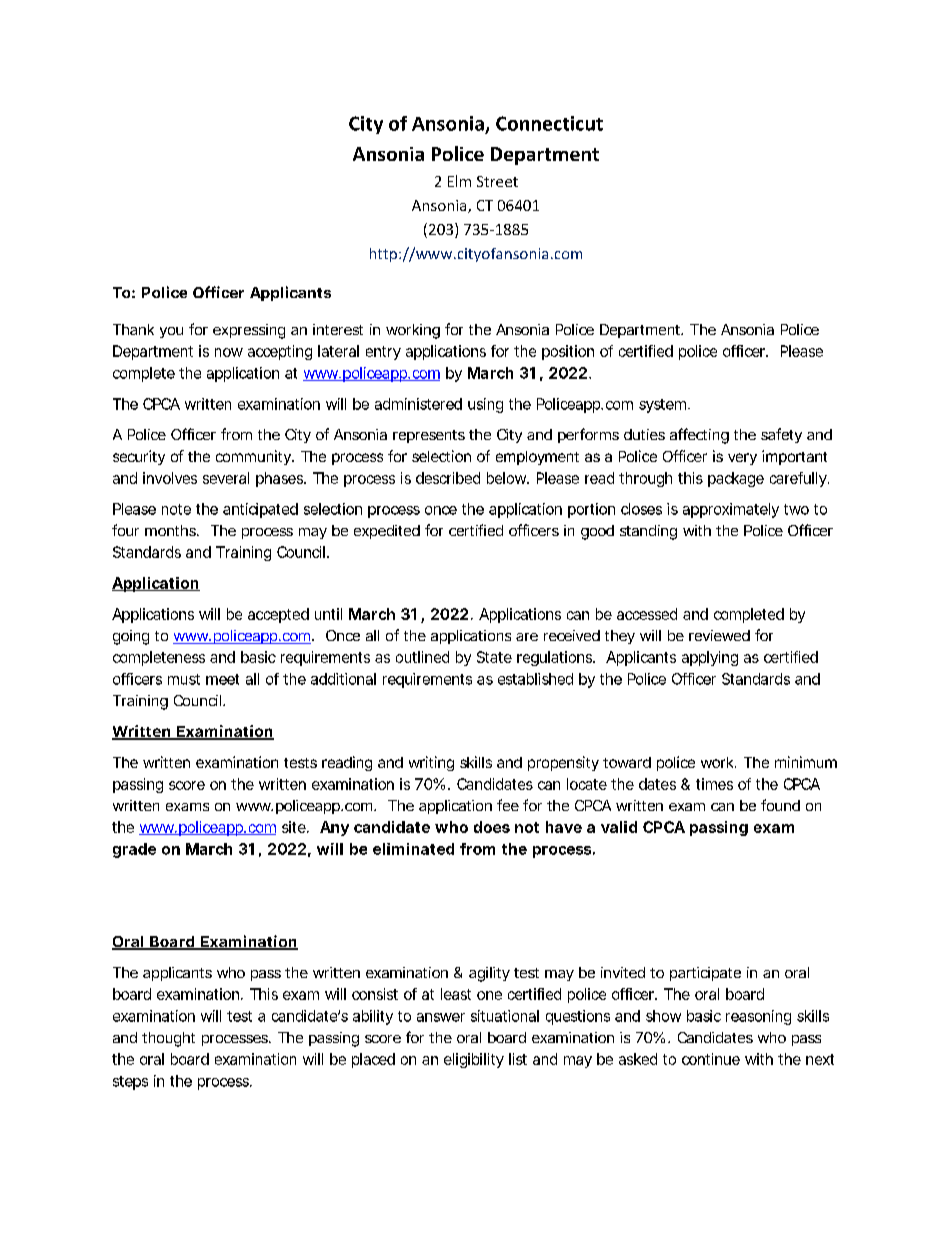 This document has height=1233, width=952. What do you see at coordinates (492, 827) in the document?
I see `does` at bounding box center [492, 827].
